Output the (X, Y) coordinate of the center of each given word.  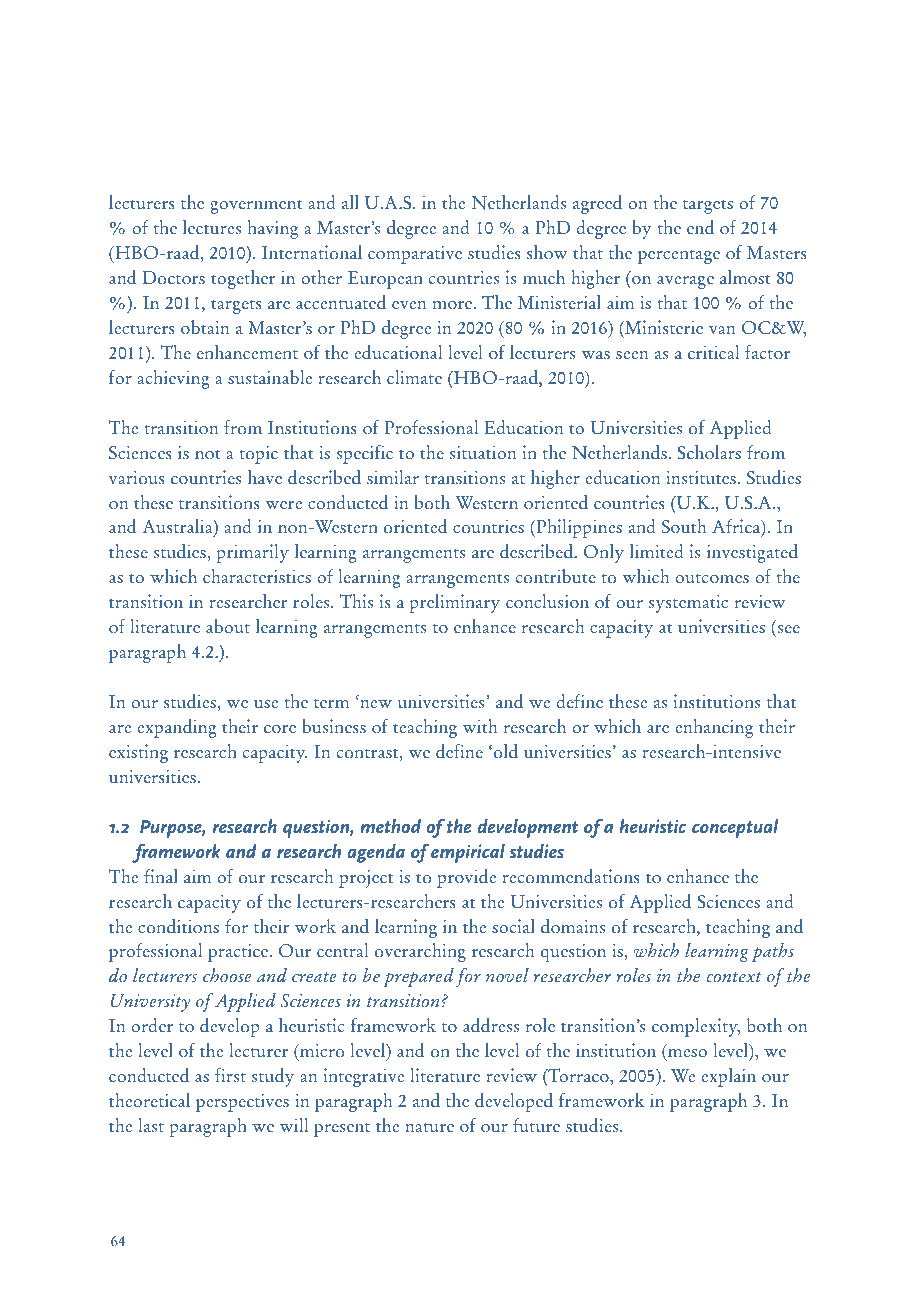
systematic (688, 603)
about (228, 626)
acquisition (241, 94)
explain (728, 1077)
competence (430, 95)
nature (429, 1128)
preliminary (454, 603)
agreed (597, 204)
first (230, 1075)
